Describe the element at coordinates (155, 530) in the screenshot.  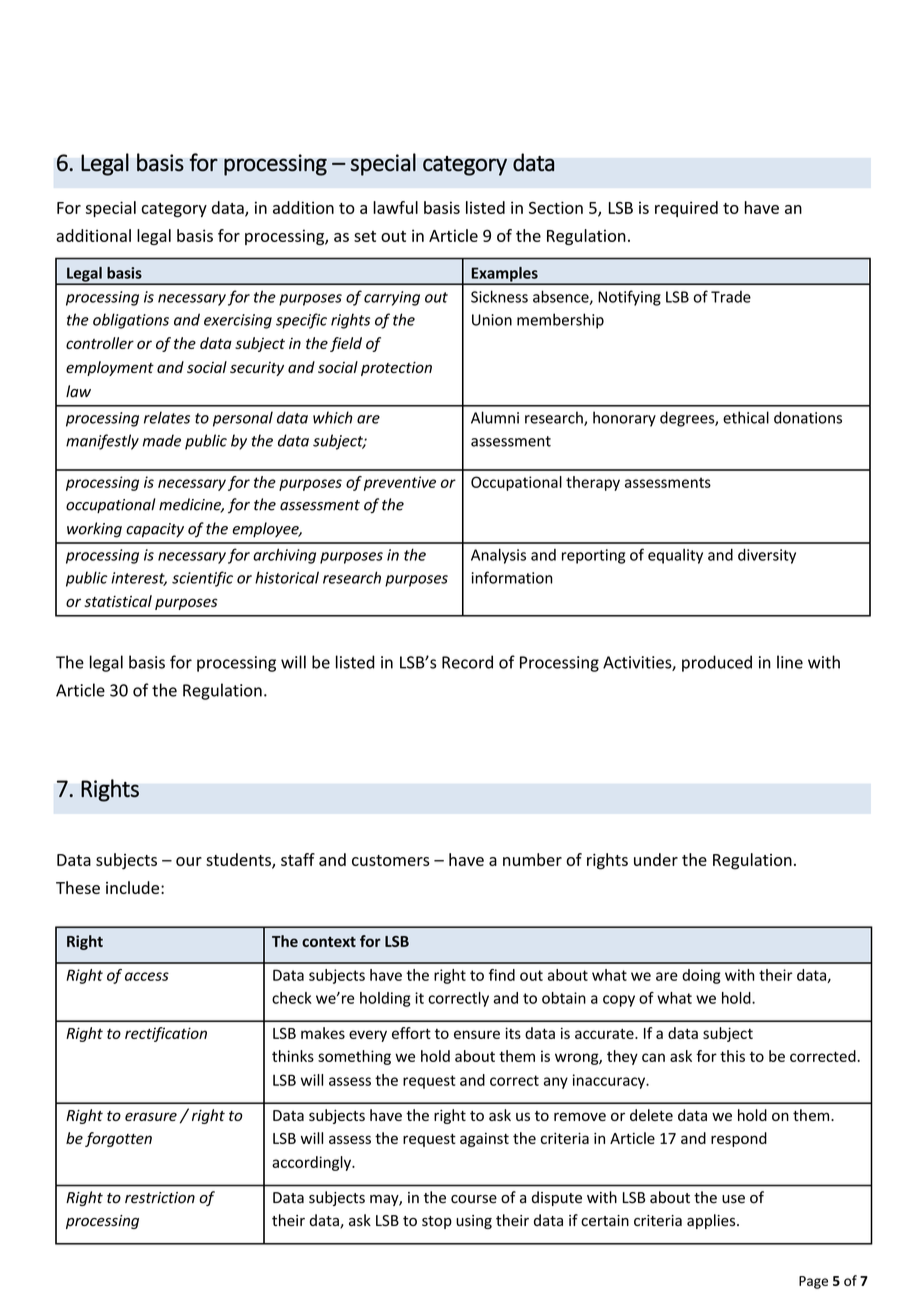
I see `capacity` at that location.
